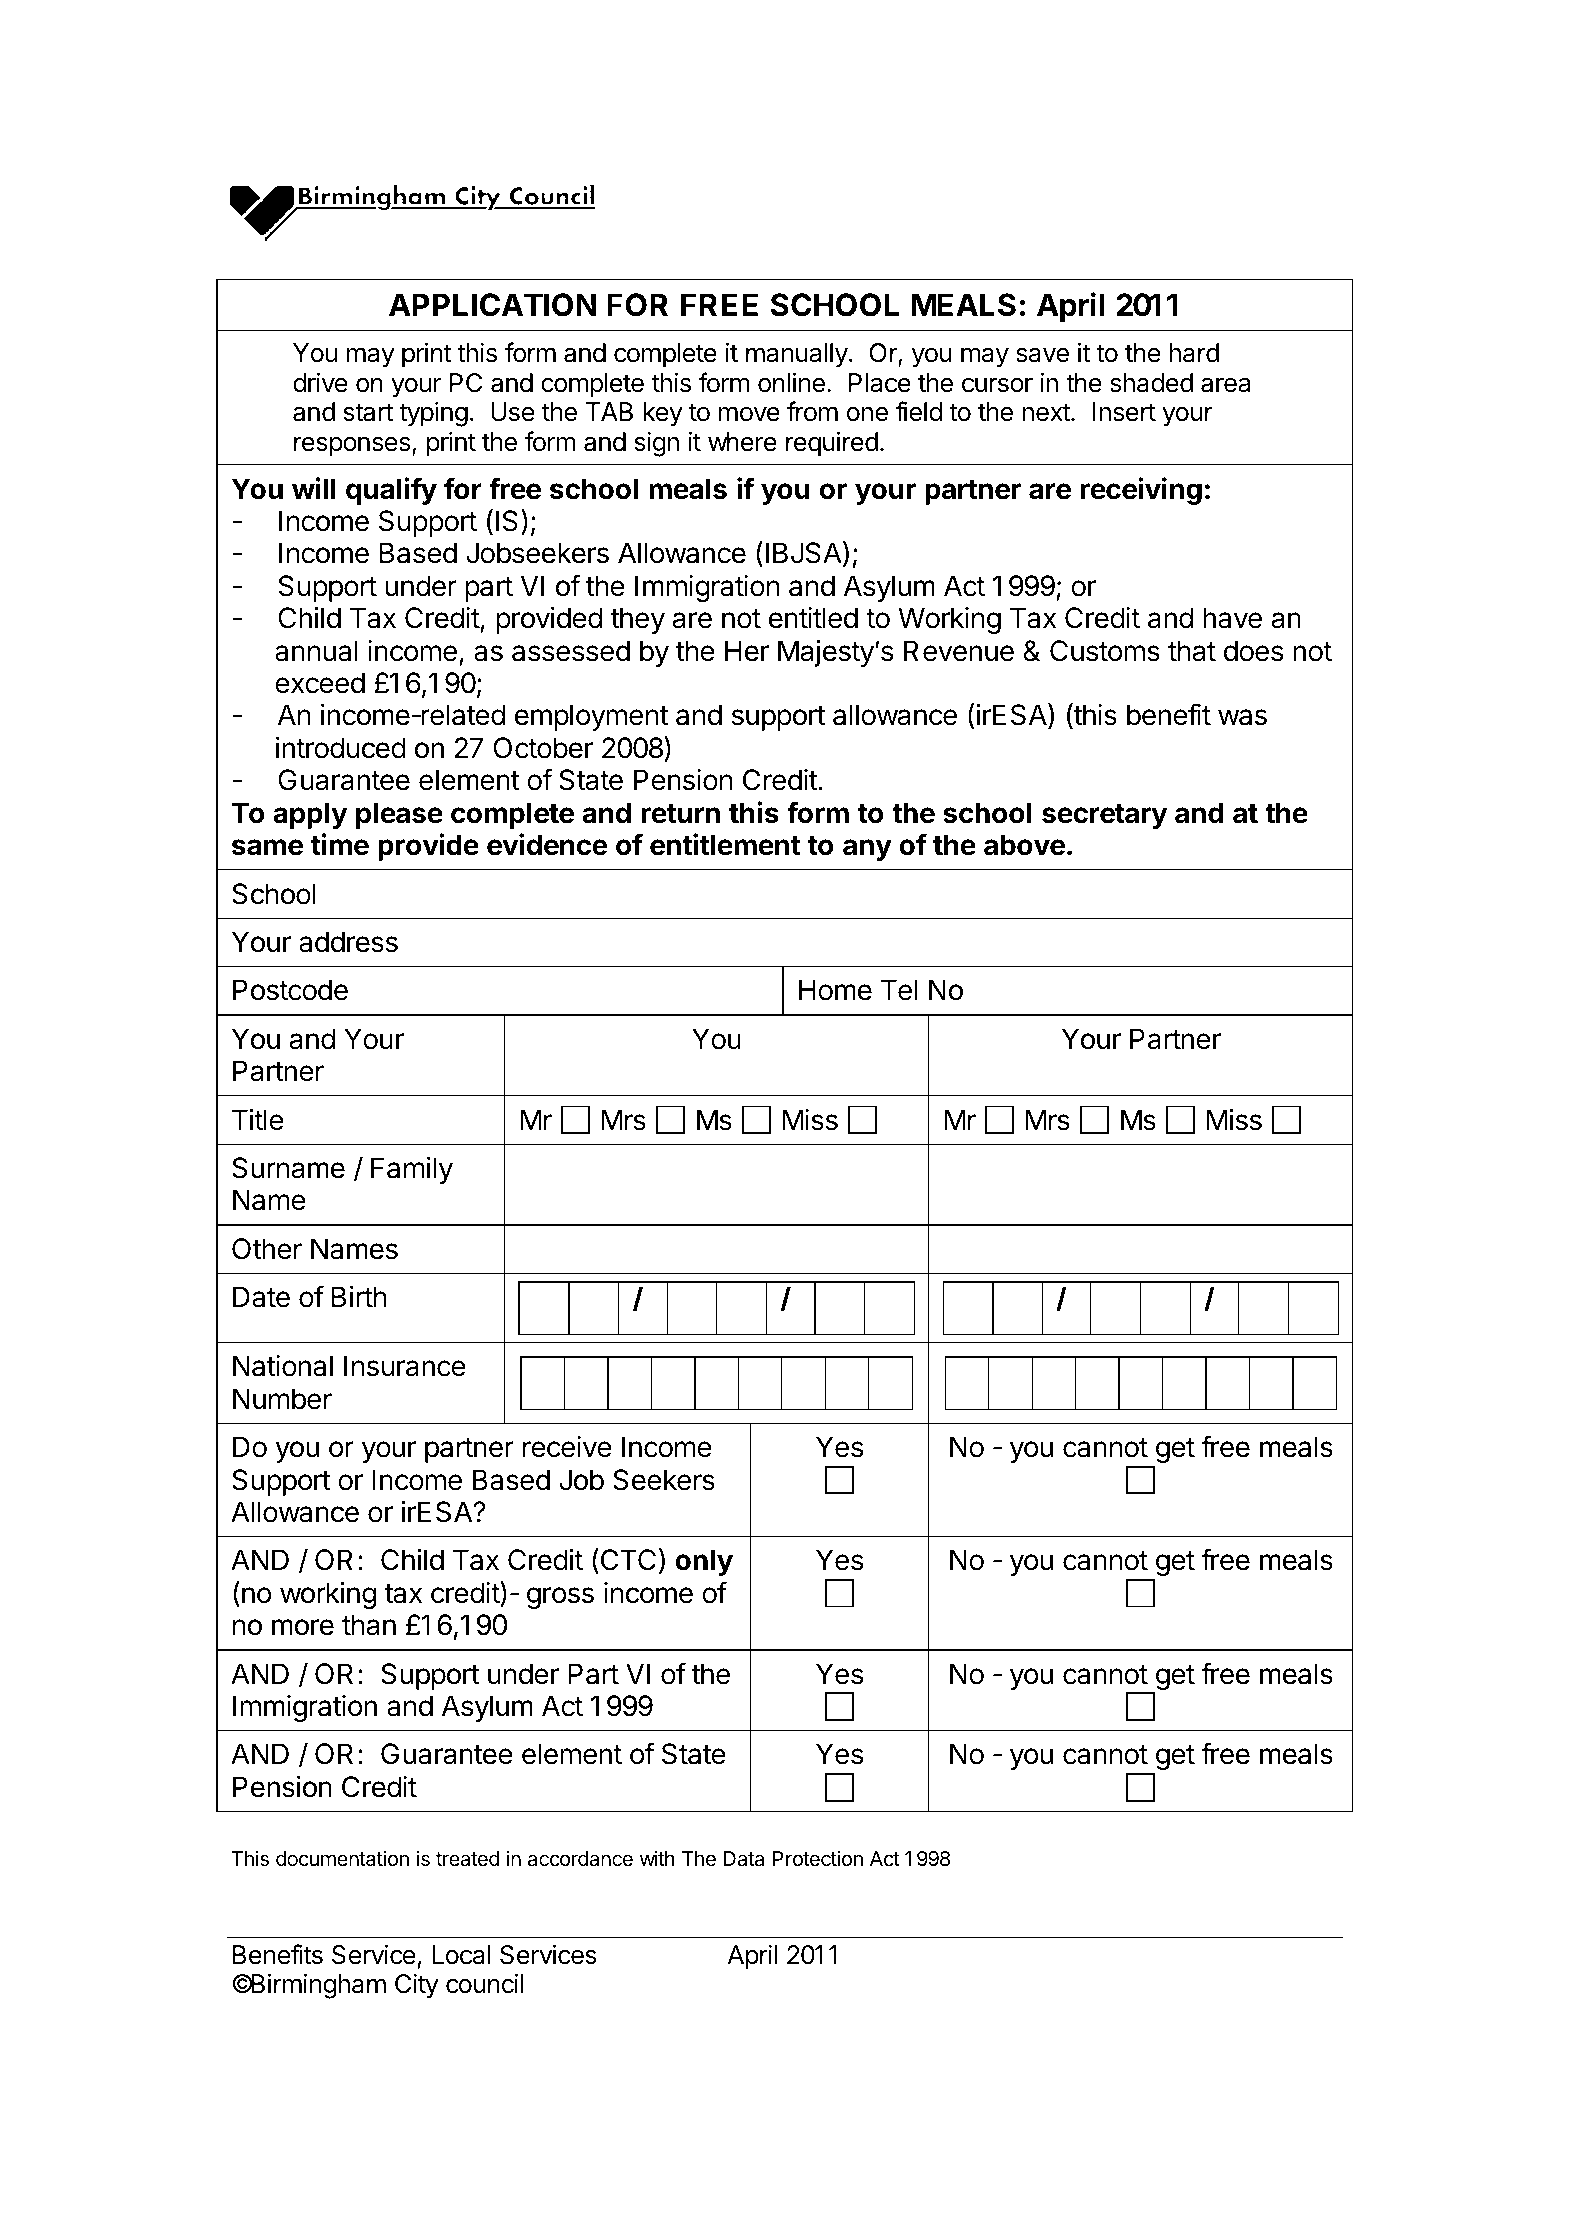 This page has height=2221, width=1570. What do you see at coordinates (899, 990) in the page?
I see `Tel` at bounding box center [899, 990].
